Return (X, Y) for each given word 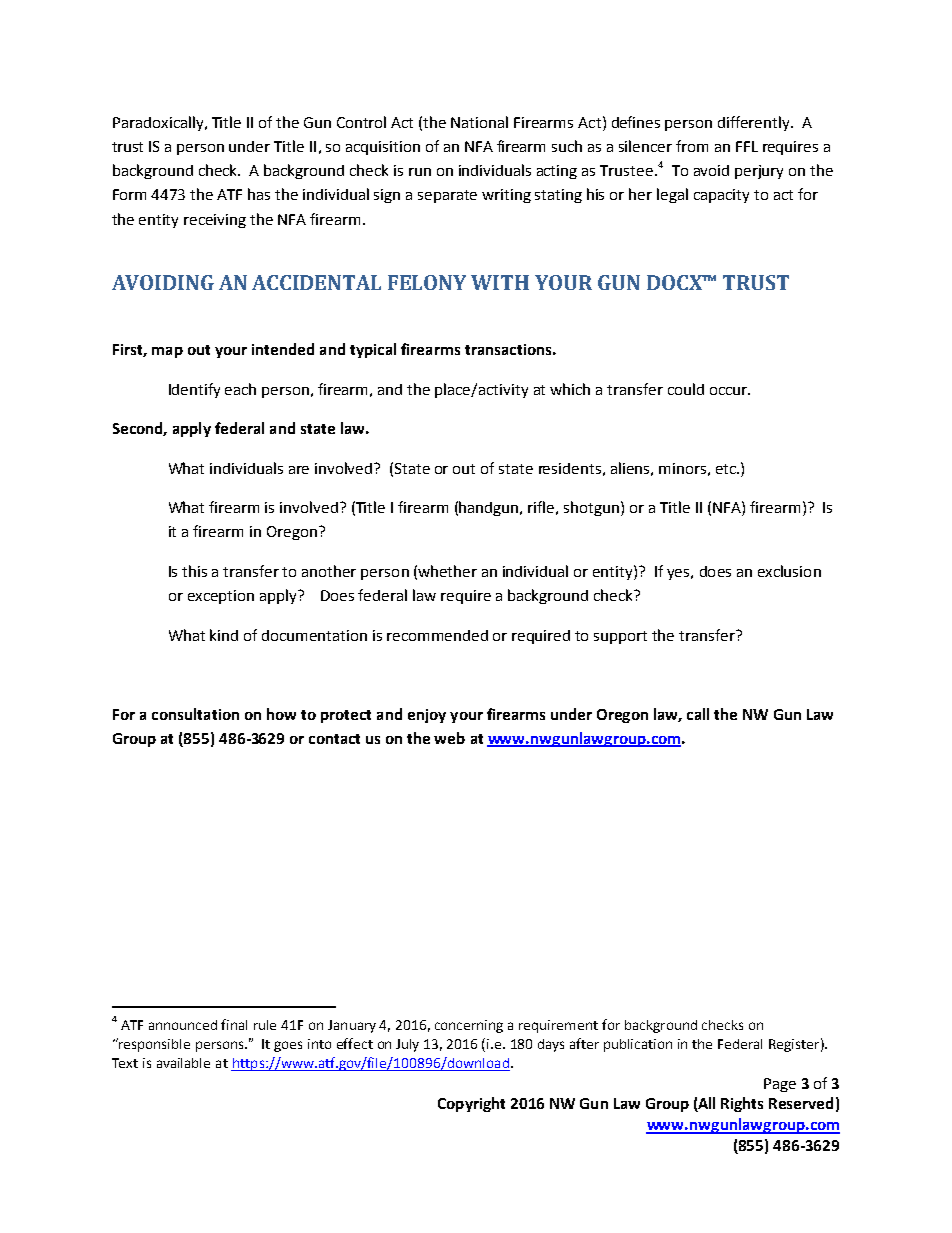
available (183, 1063)
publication (638, 1045)
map (167, 352)
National (479, 122)
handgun (490, 508)
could (686, 389)
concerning (469, 1026)
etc (727, 469)
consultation (195, 714)
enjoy (427, 716)
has (259, 194)
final (234, 1024)
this (194, 571)
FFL (747, 146)
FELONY (427, 282)
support (620, 637)
